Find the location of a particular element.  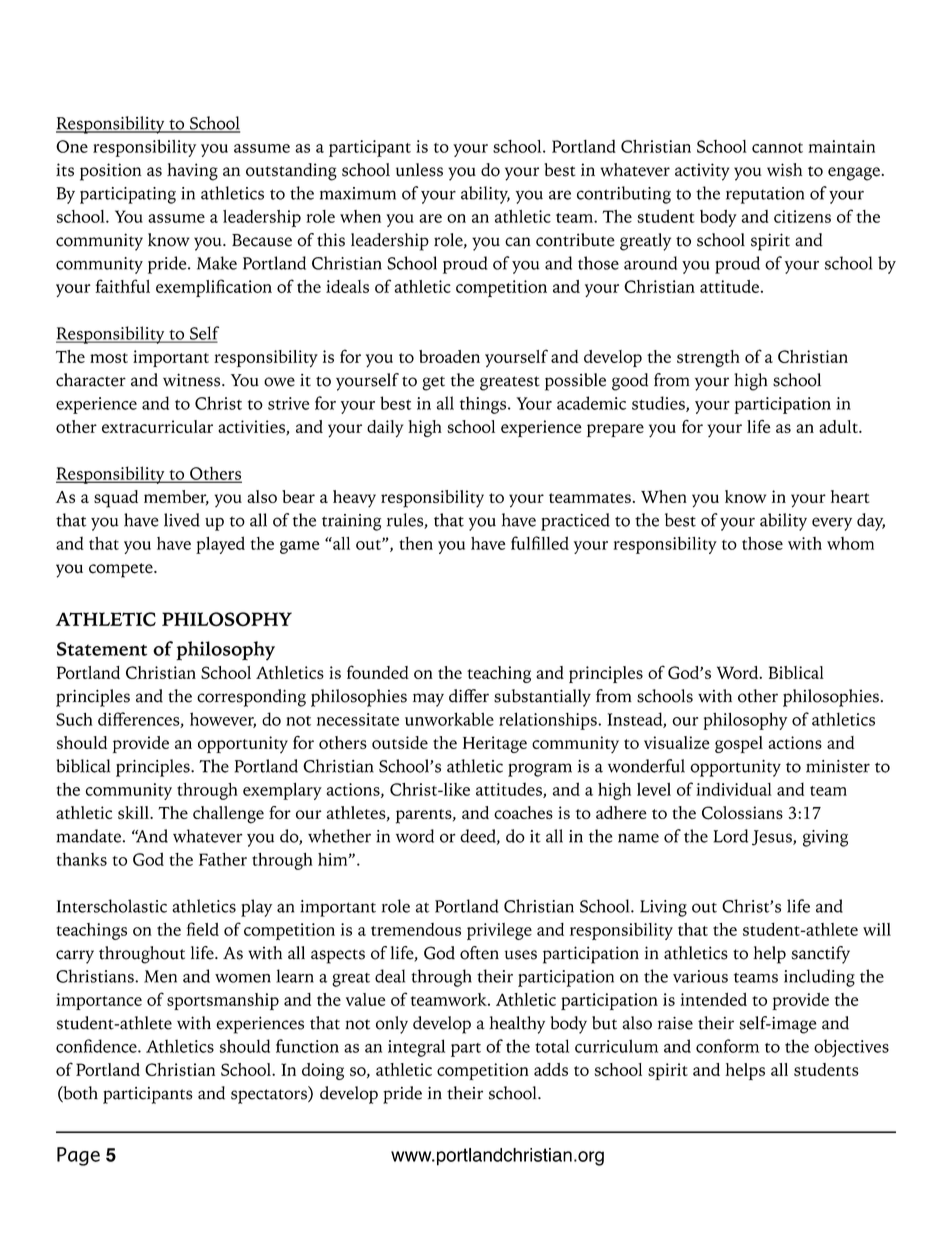

Such is located at coordinates (74, 719).
